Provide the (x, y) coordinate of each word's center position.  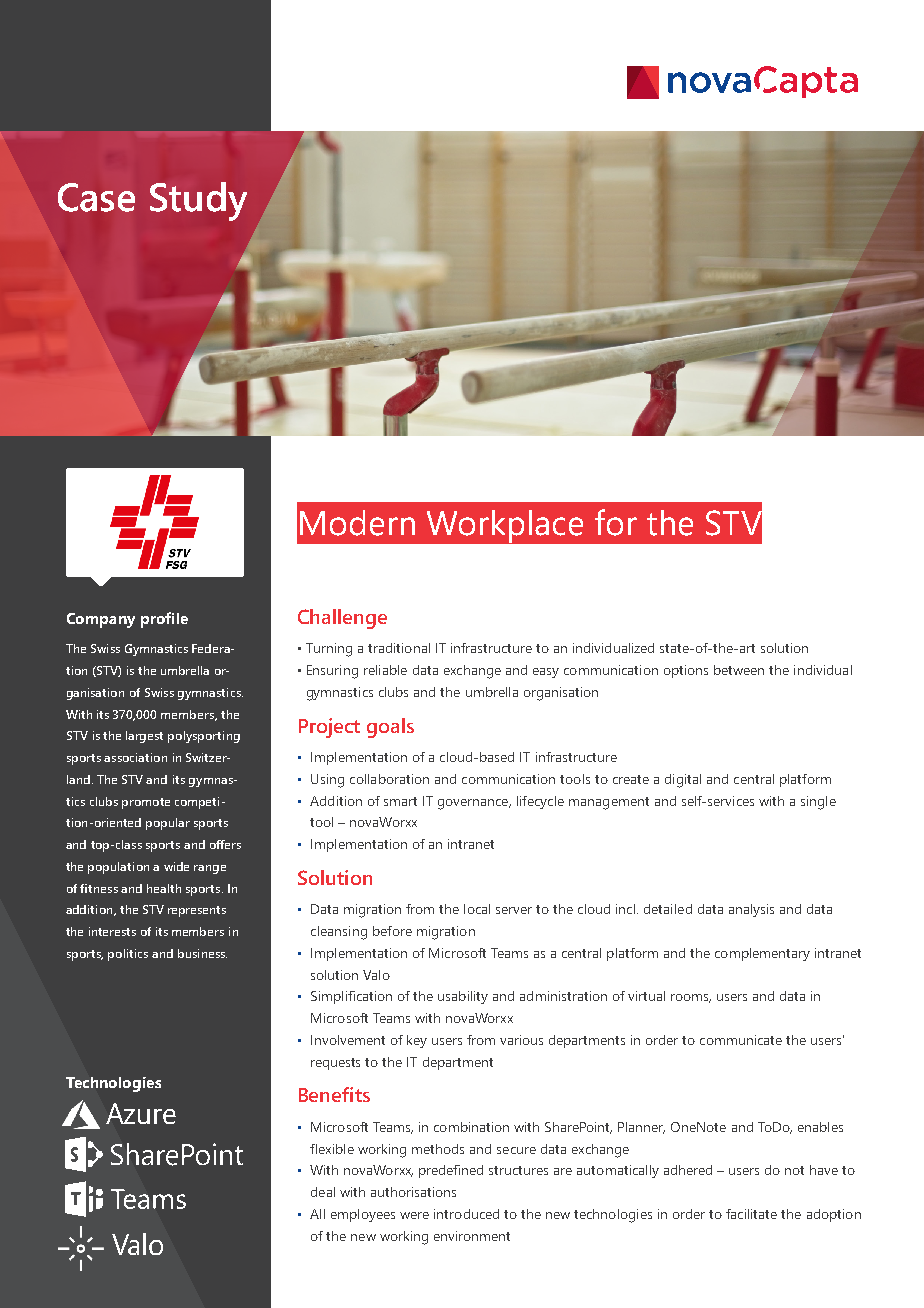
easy (546, 673)
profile (164, 620)
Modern (357, 523)
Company (101, 620)
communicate (741, 1040)
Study (198, 201)
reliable (385, 670)
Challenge (342, 619)
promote (146, 803)
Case (96, 197)
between (739, 670)
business (202, 953)
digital (683, 781)
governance (474, 804)
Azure (141, 1113)
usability (463, 997)
